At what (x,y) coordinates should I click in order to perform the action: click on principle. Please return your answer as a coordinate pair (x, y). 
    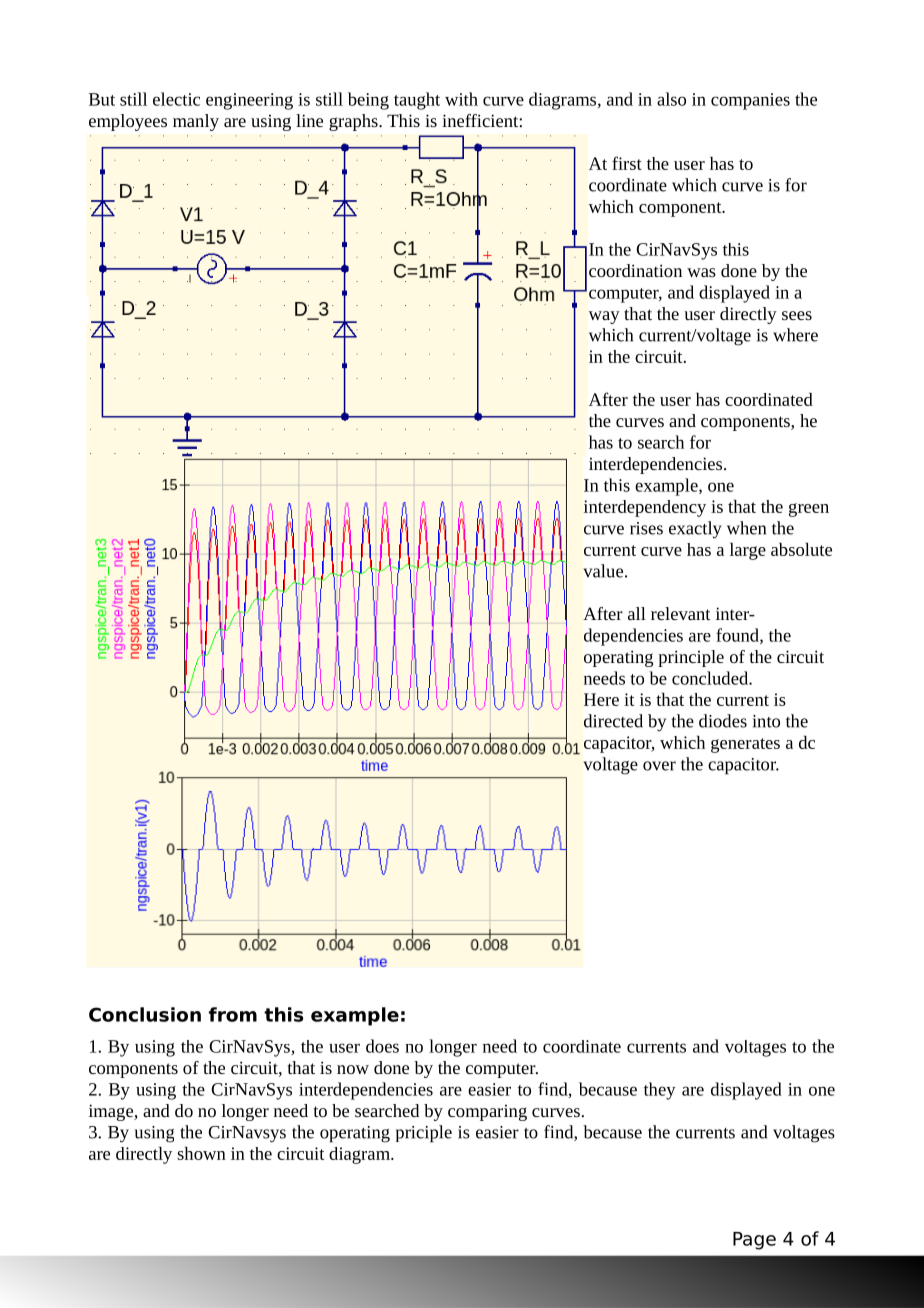
    Looking at the image, I should click on (691, 658).
